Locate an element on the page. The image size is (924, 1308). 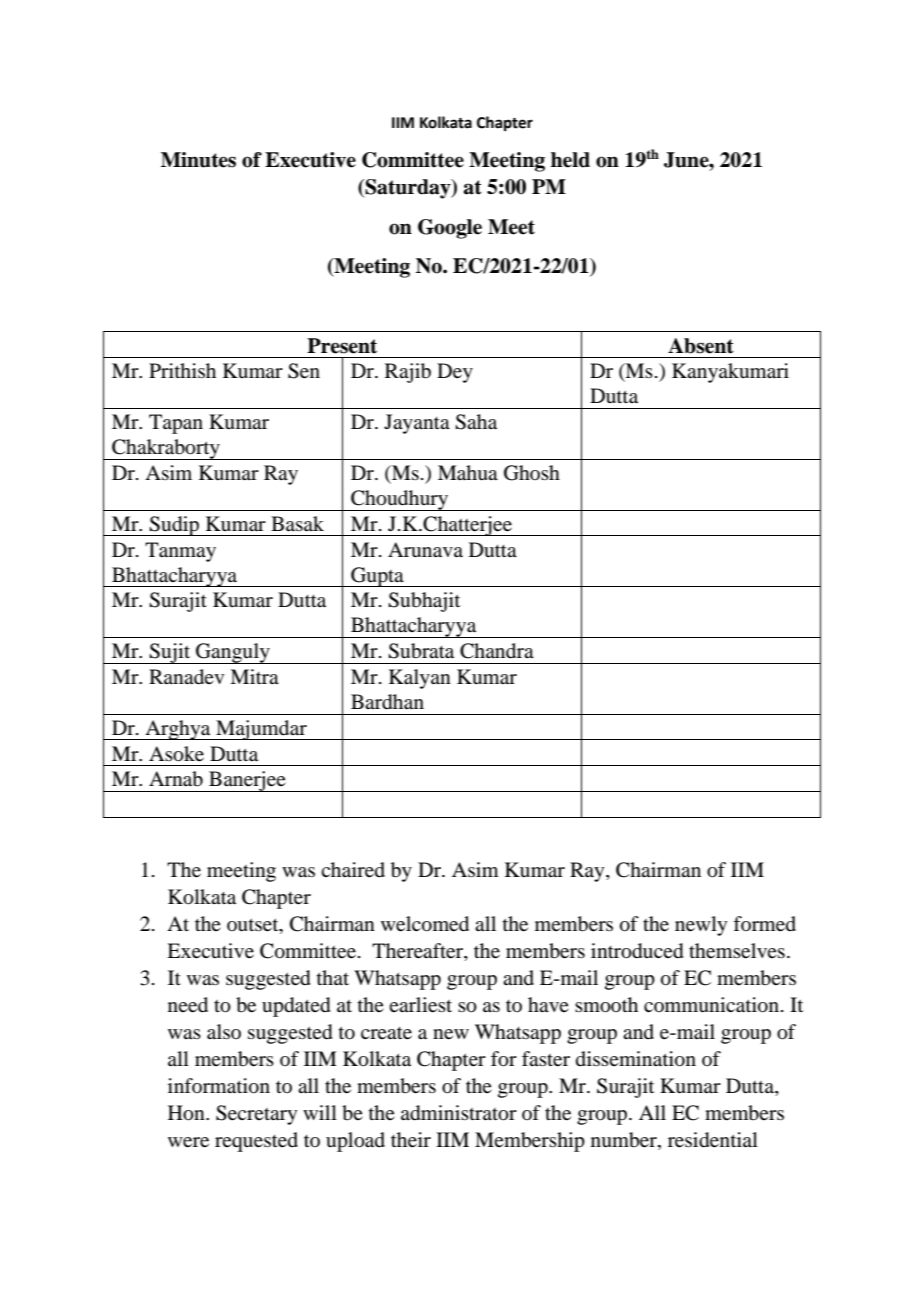
Ghosh is located at coordinates (532, 473).
